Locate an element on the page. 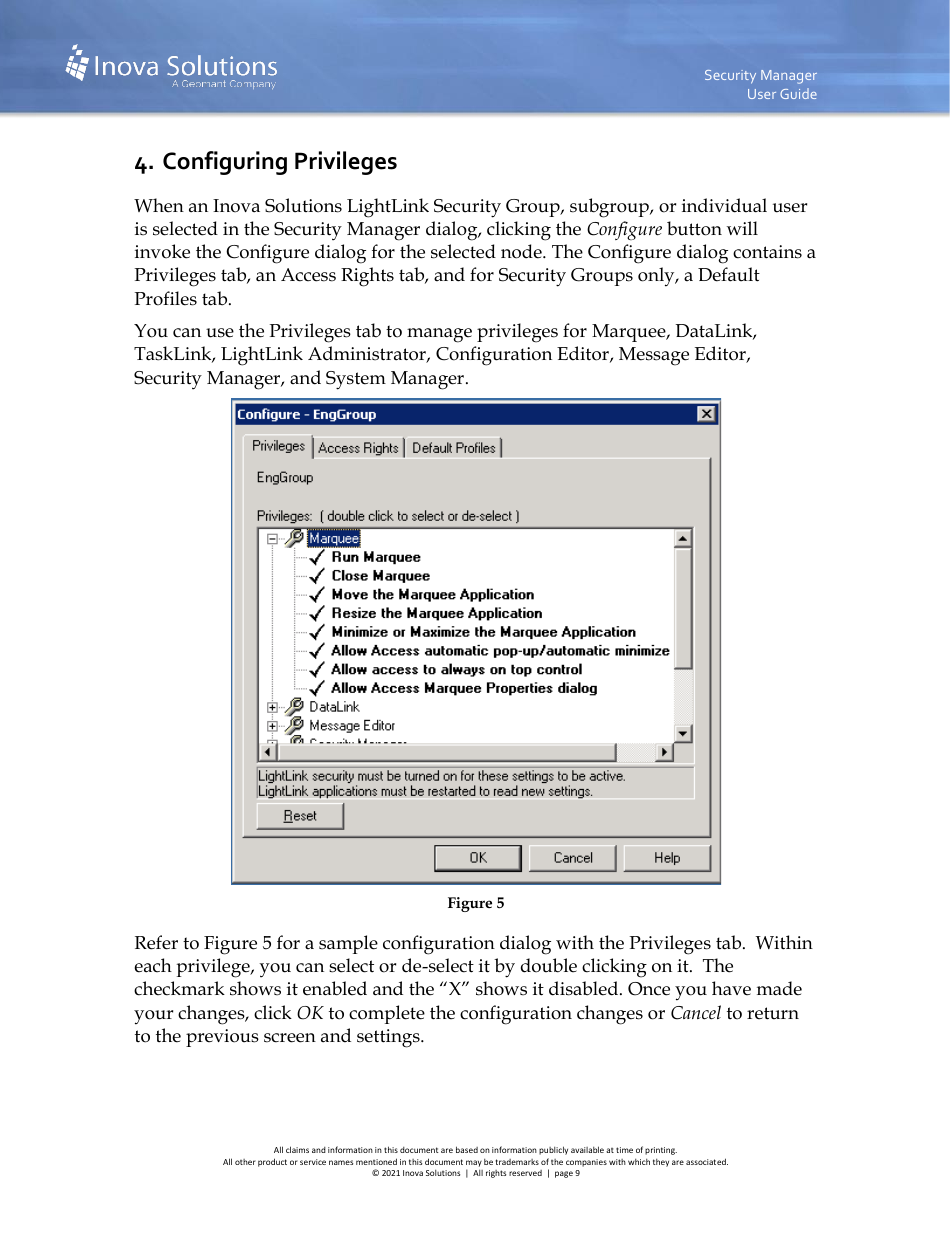 Image resolution: width=952 pixels, height=1233 pixels. based is located at coordinates (467, 1149).
